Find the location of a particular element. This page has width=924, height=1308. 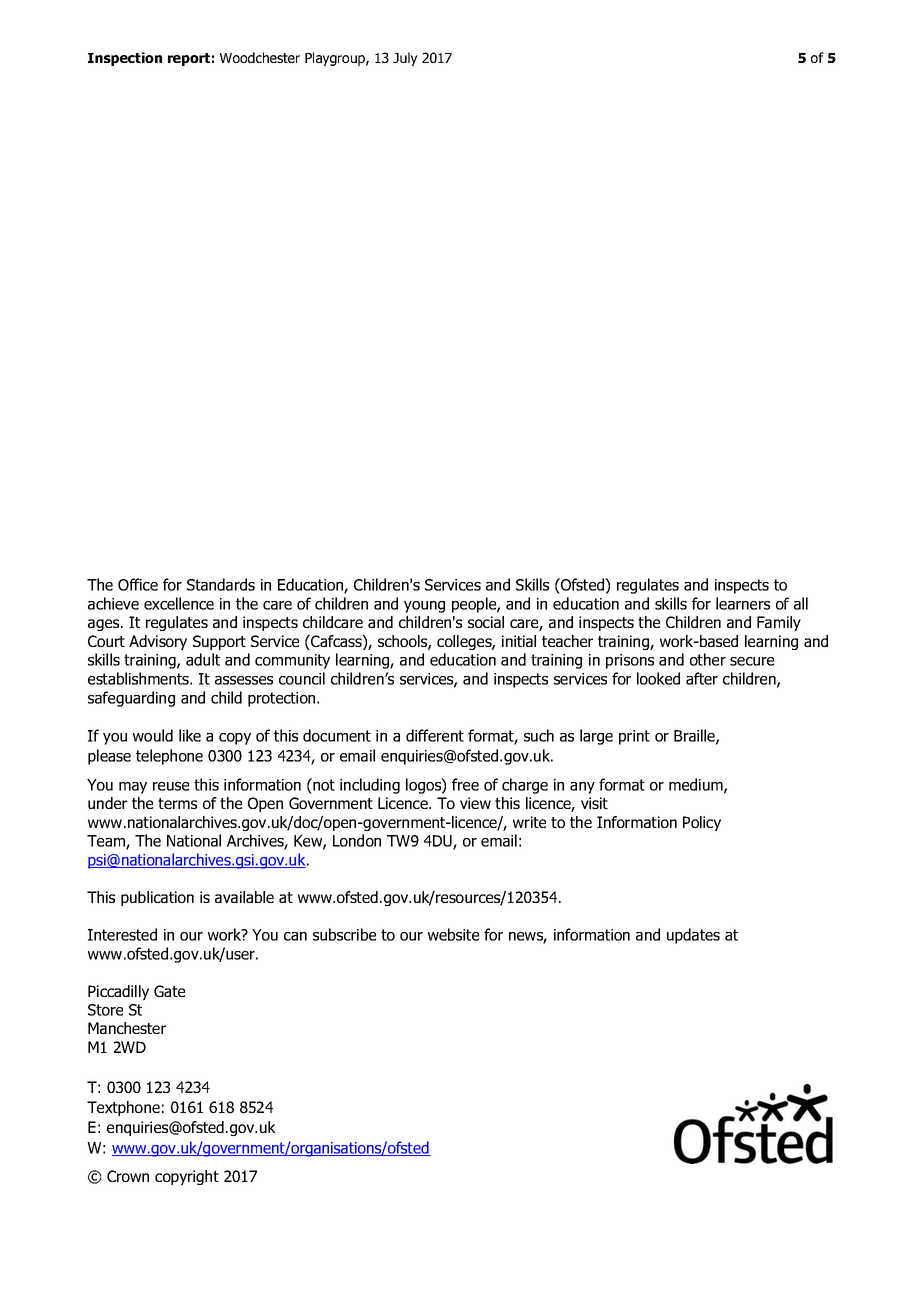

all is located at coordinates (801, 603).
